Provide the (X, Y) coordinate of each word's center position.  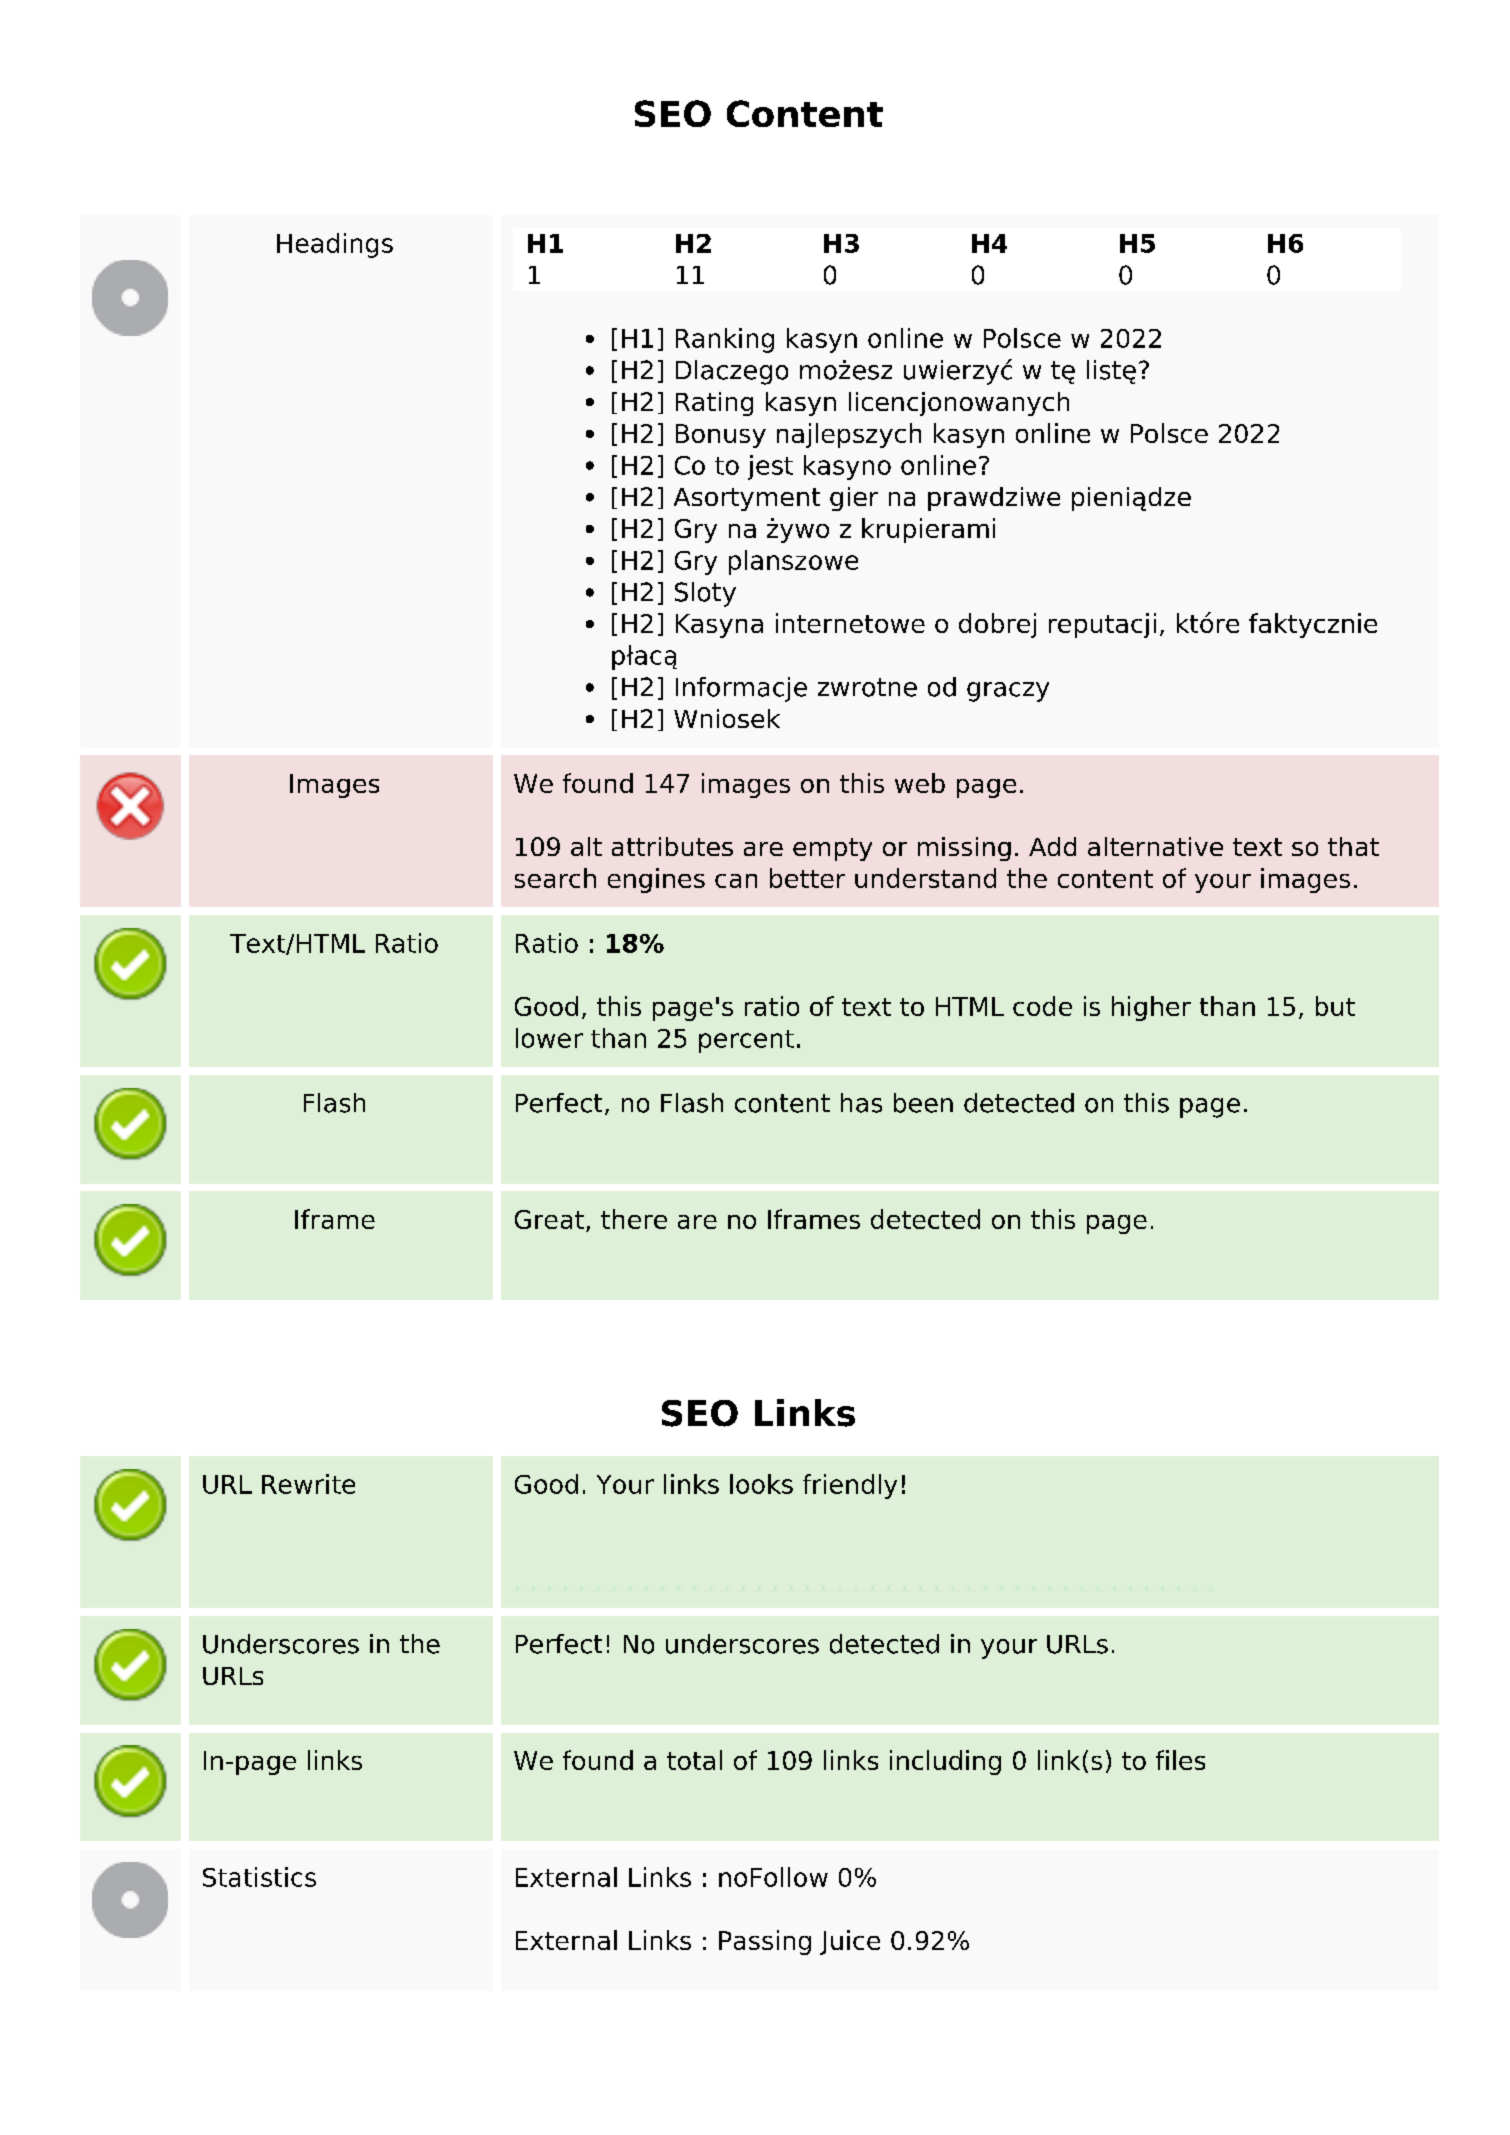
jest (770, 467)
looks (761, 1484)
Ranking (725, 340)
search (555, 878)
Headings (335, 245)
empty (832, 849)
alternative (1155, 846)
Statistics (259, 1877)
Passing (765, 1942)
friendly (850, 1486)
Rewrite (308, 1484)
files (1180, 1760)
